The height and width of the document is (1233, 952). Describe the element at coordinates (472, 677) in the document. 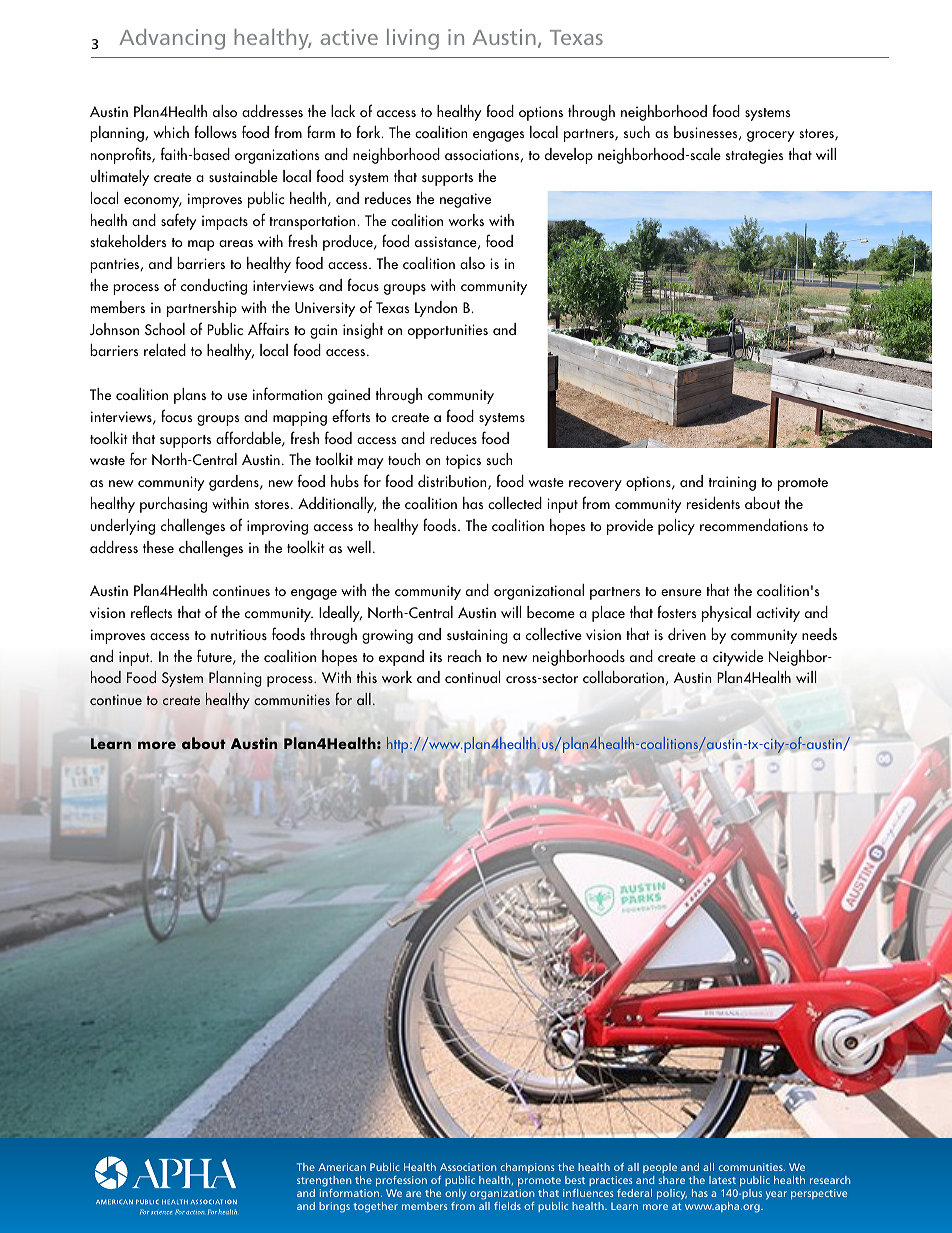

I see `continual` at that location.
